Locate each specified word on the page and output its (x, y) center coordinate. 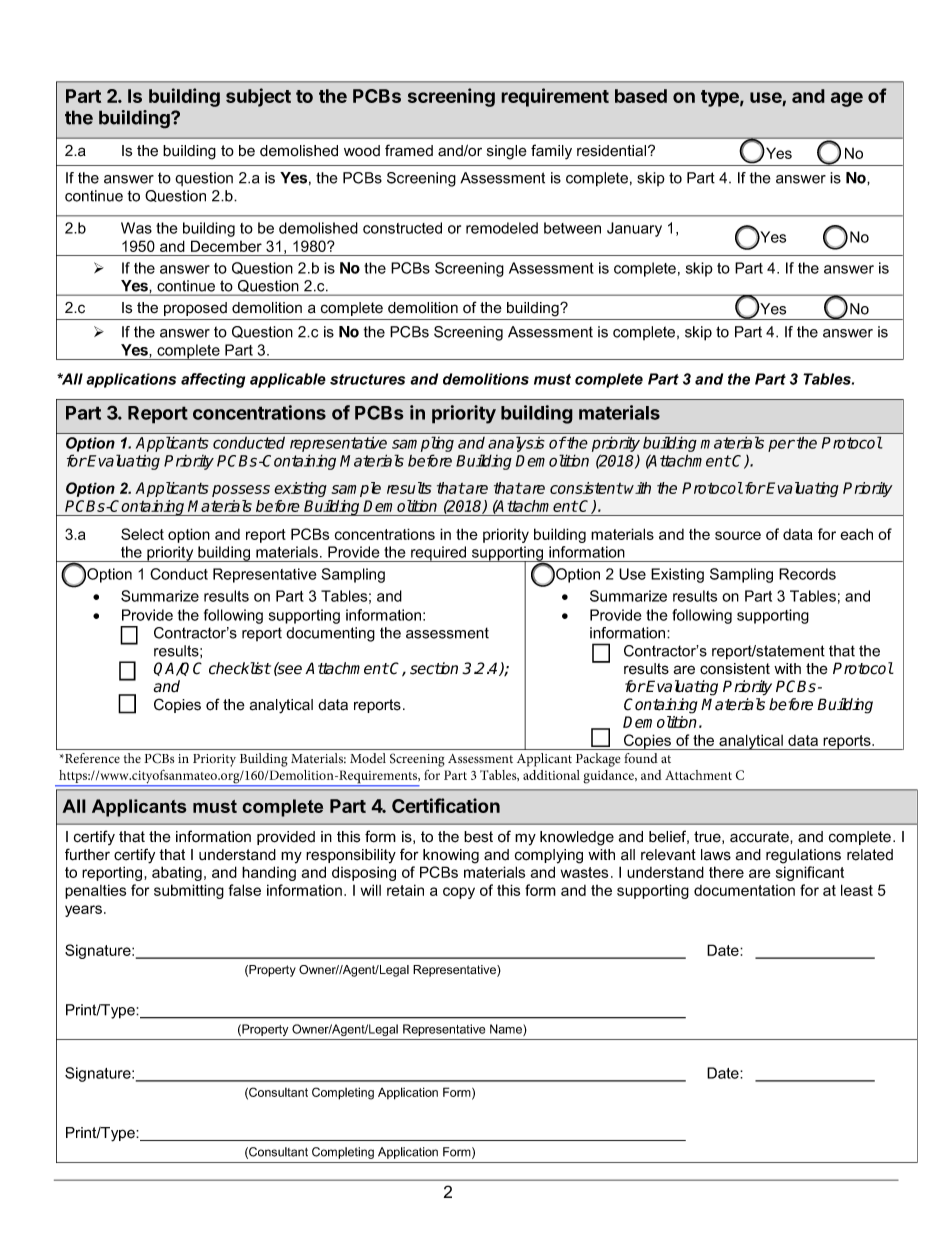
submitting (189, 891)
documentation (744, 890)
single (507, 152)
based (641, 96)
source (738, 535)
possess (241, 491)
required (439, 554)
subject (258, 97)
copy (459, 893)
